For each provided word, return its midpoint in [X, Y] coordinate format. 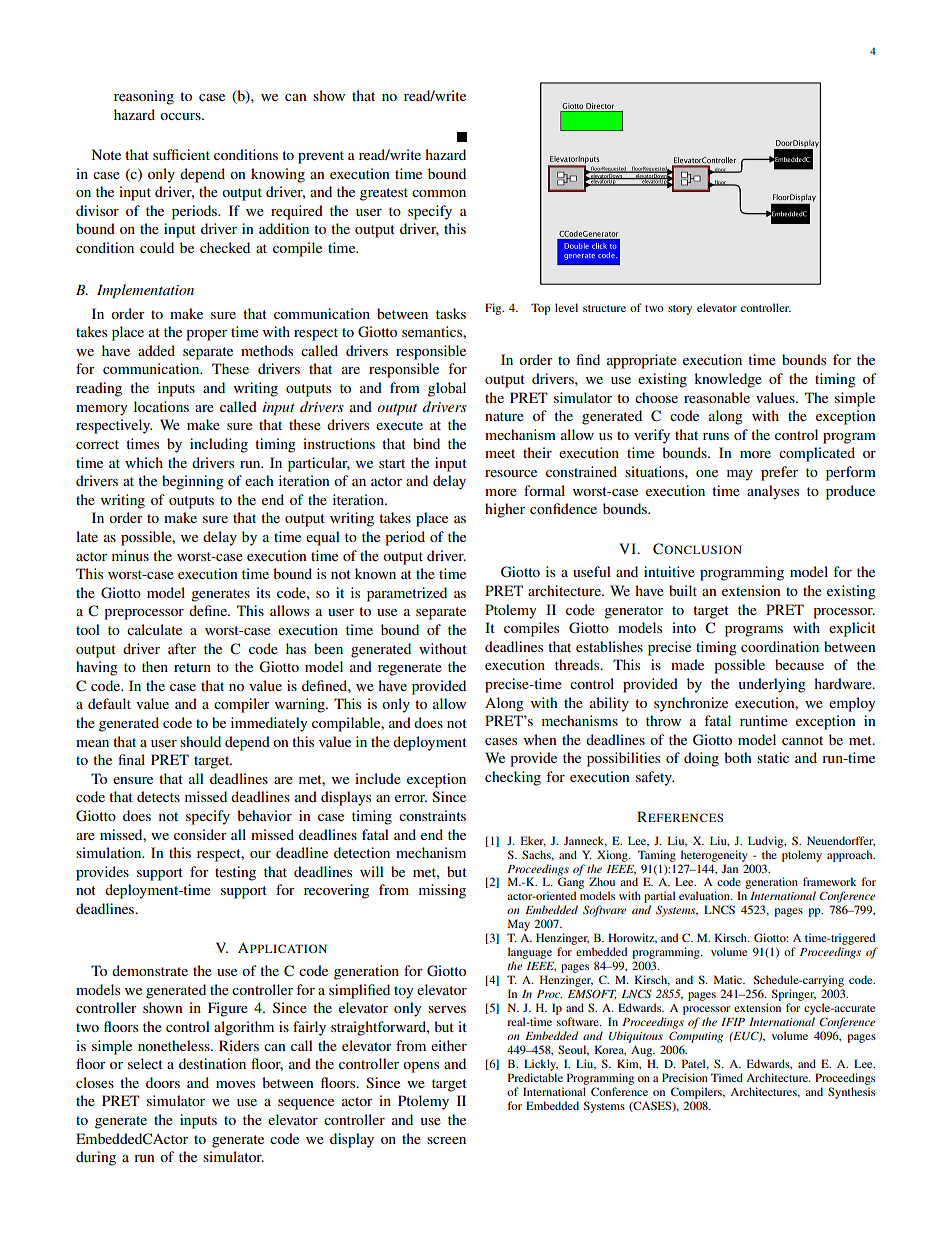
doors [163, 1082]
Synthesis [851, 1093]
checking [513, 778]
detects [158, 796]
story [680, 310]
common [439, 193]
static [773, 757]
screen [446, 1140]
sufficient [181, 154]
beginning [193, 482]
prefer [779, 473]
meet [500, 453]
